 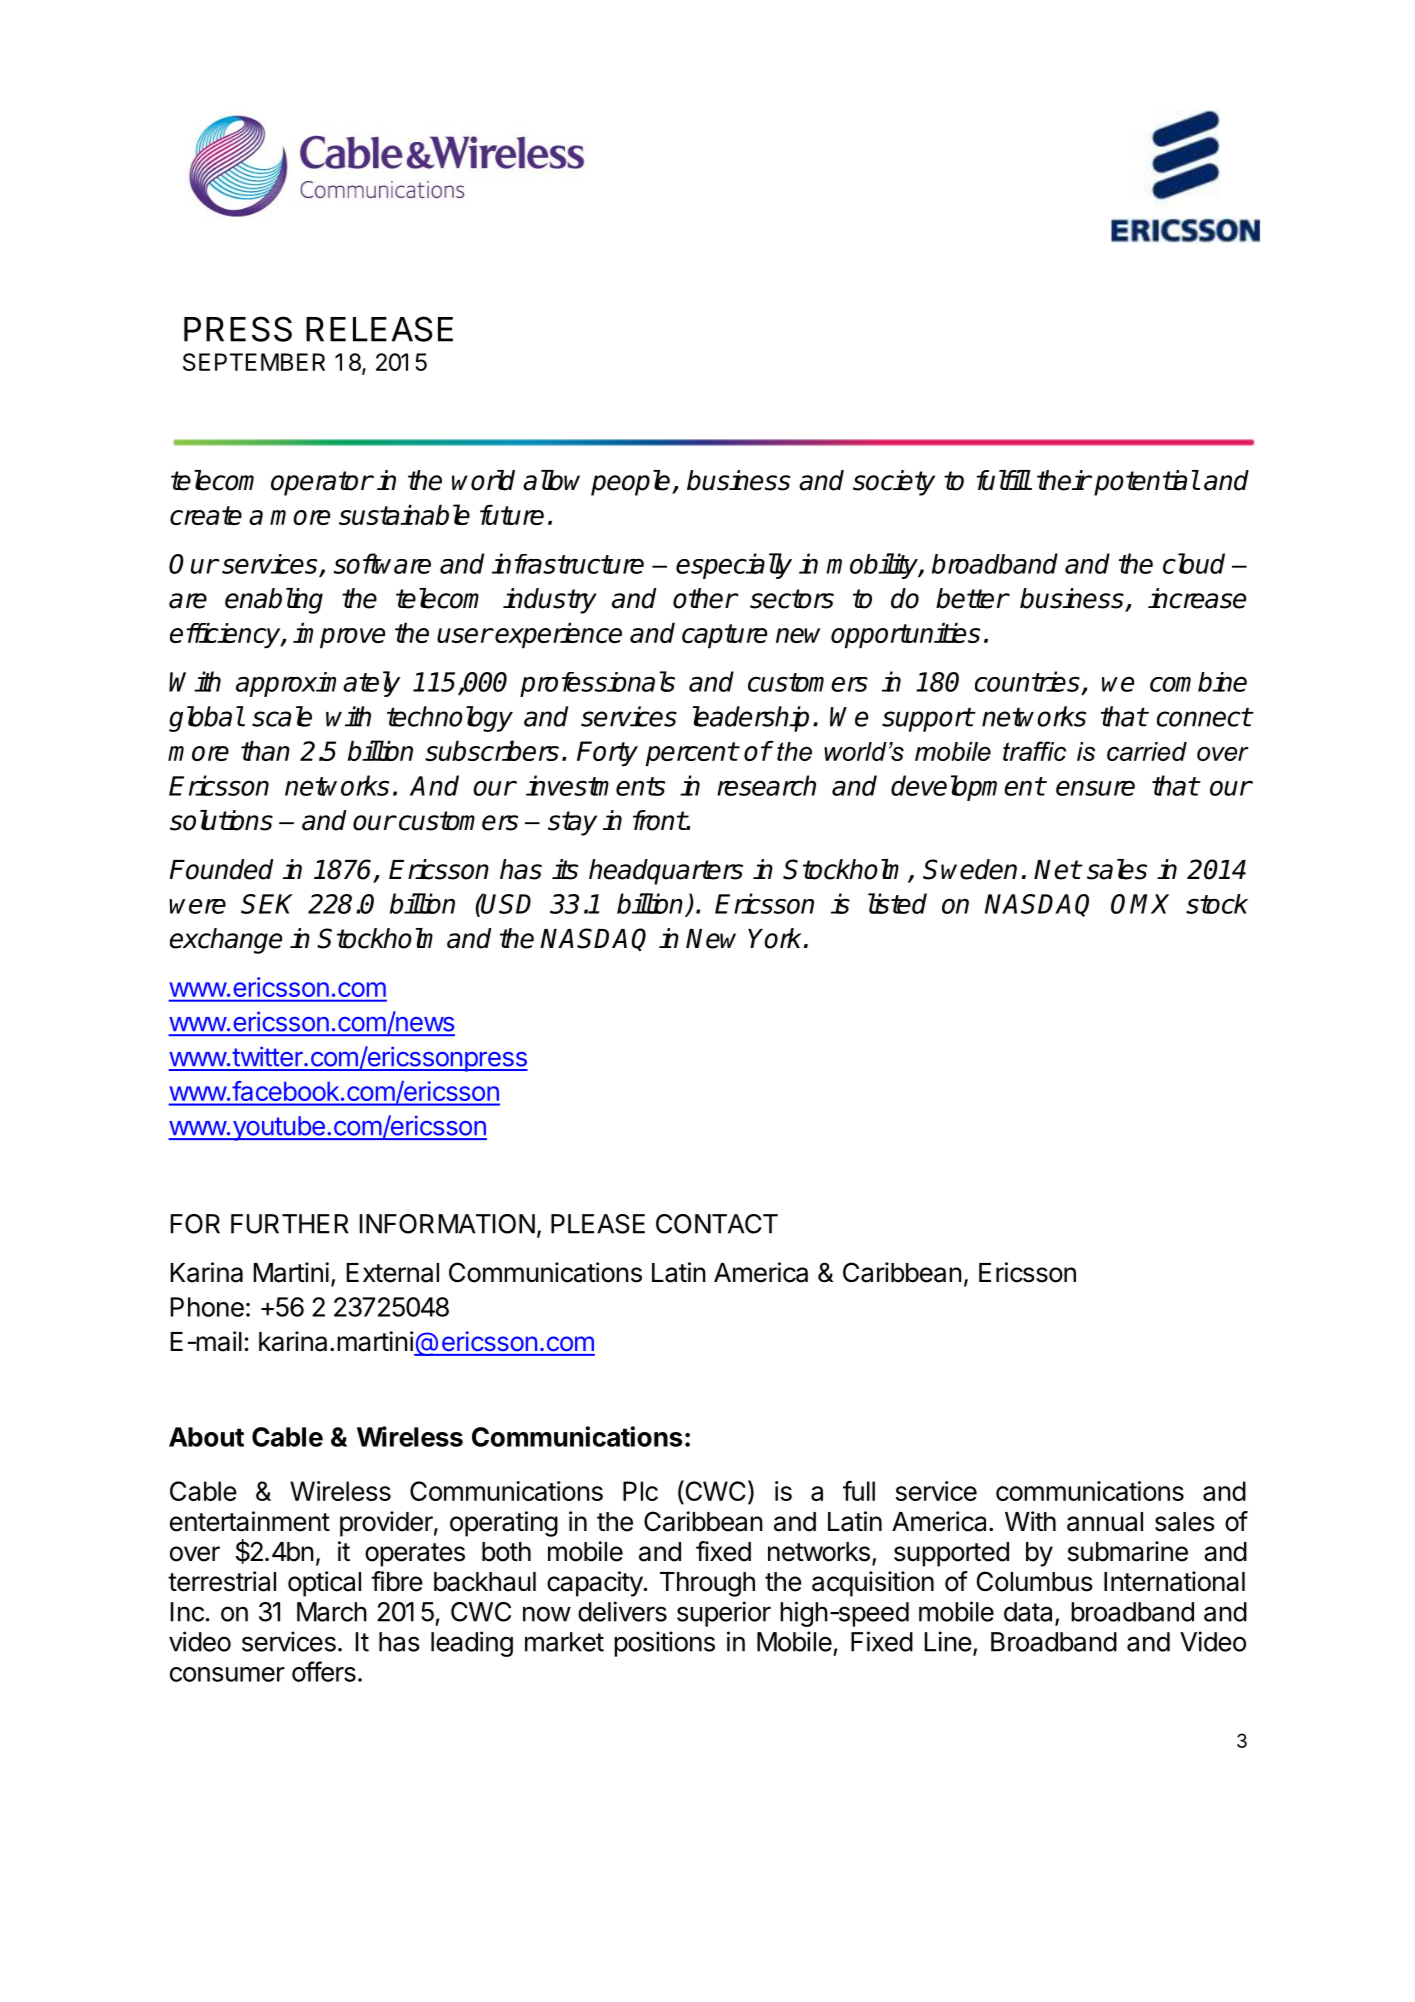 What do you see at coordinates (970, 869) in the screenshot?
I see `Sweden` at bounding box center [970, 869].
